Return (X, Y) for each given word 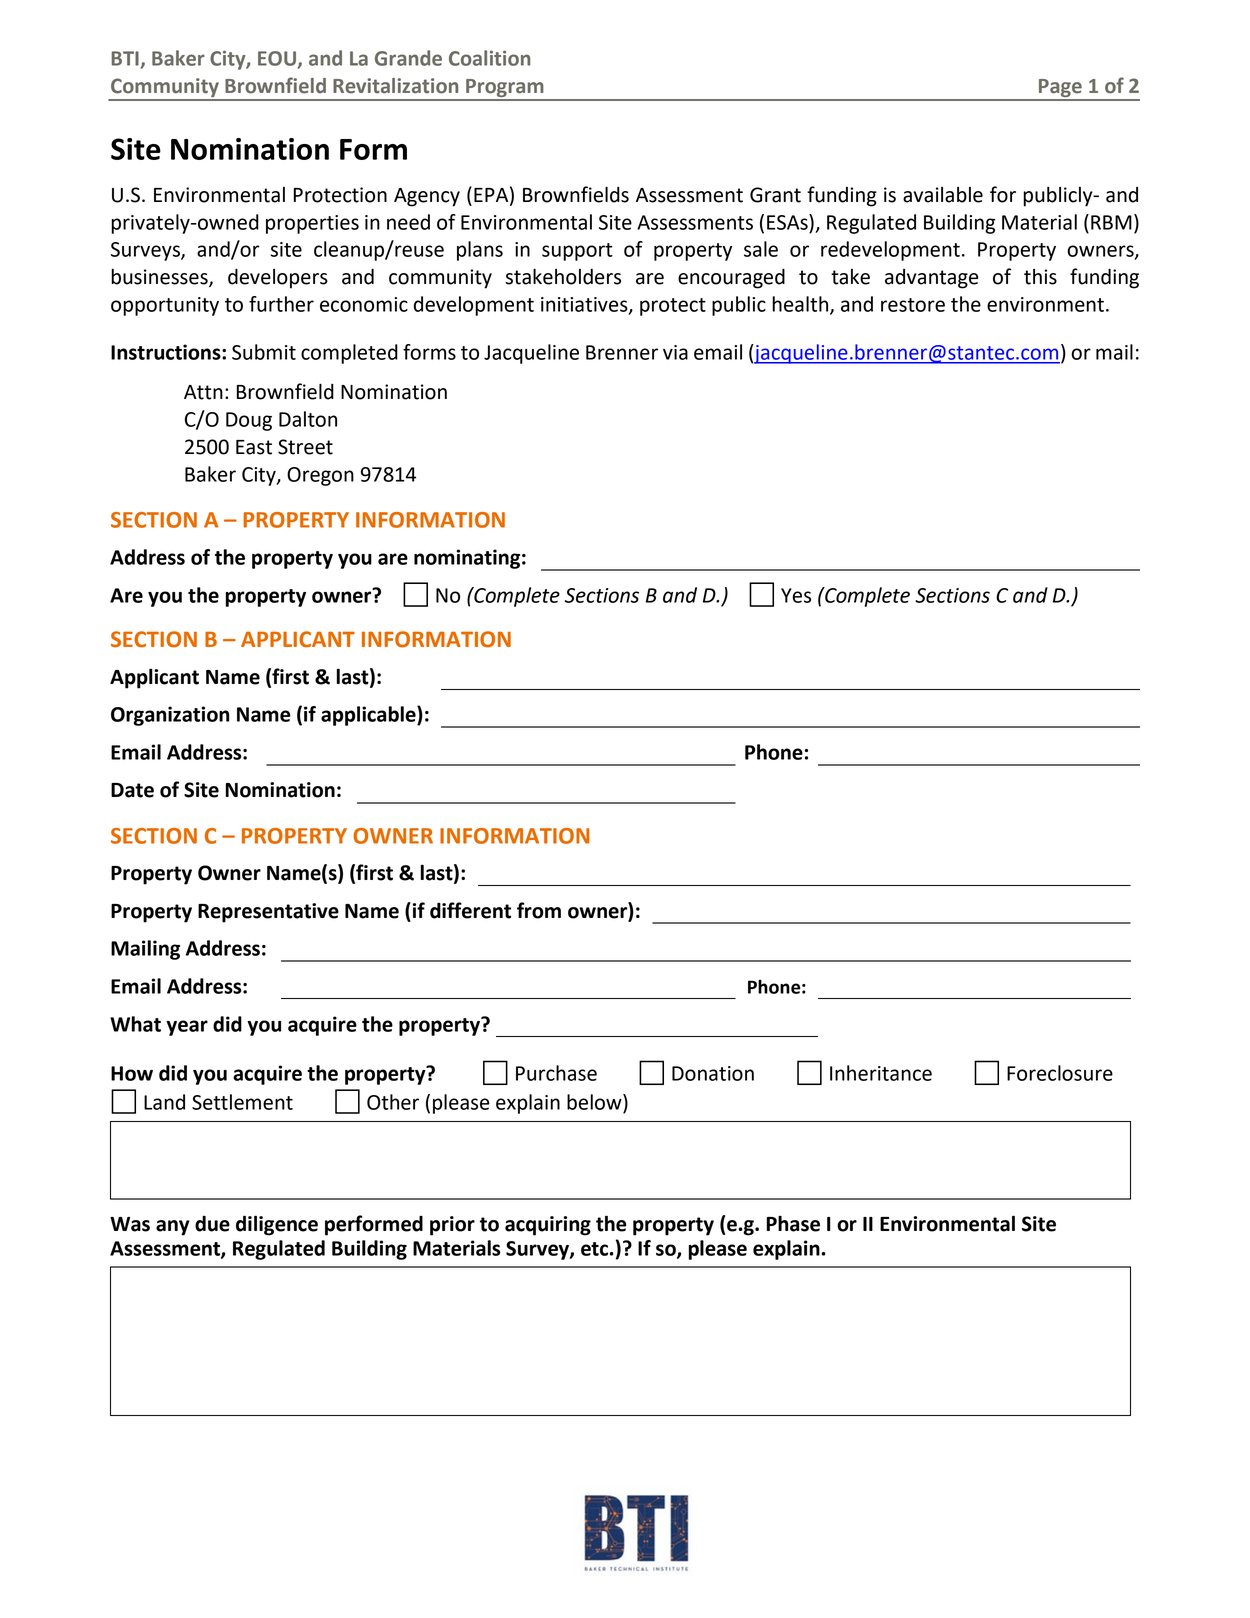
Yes (796, 595)
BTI (125, 58)
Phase (793, 1223)
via (675, 352)
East (254, 447)
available (943, 195)
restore (913, 305)
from (539, 910)
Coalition (489, 58)
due (212, 1223)
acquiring (548, 1226)
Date (132, 790)
